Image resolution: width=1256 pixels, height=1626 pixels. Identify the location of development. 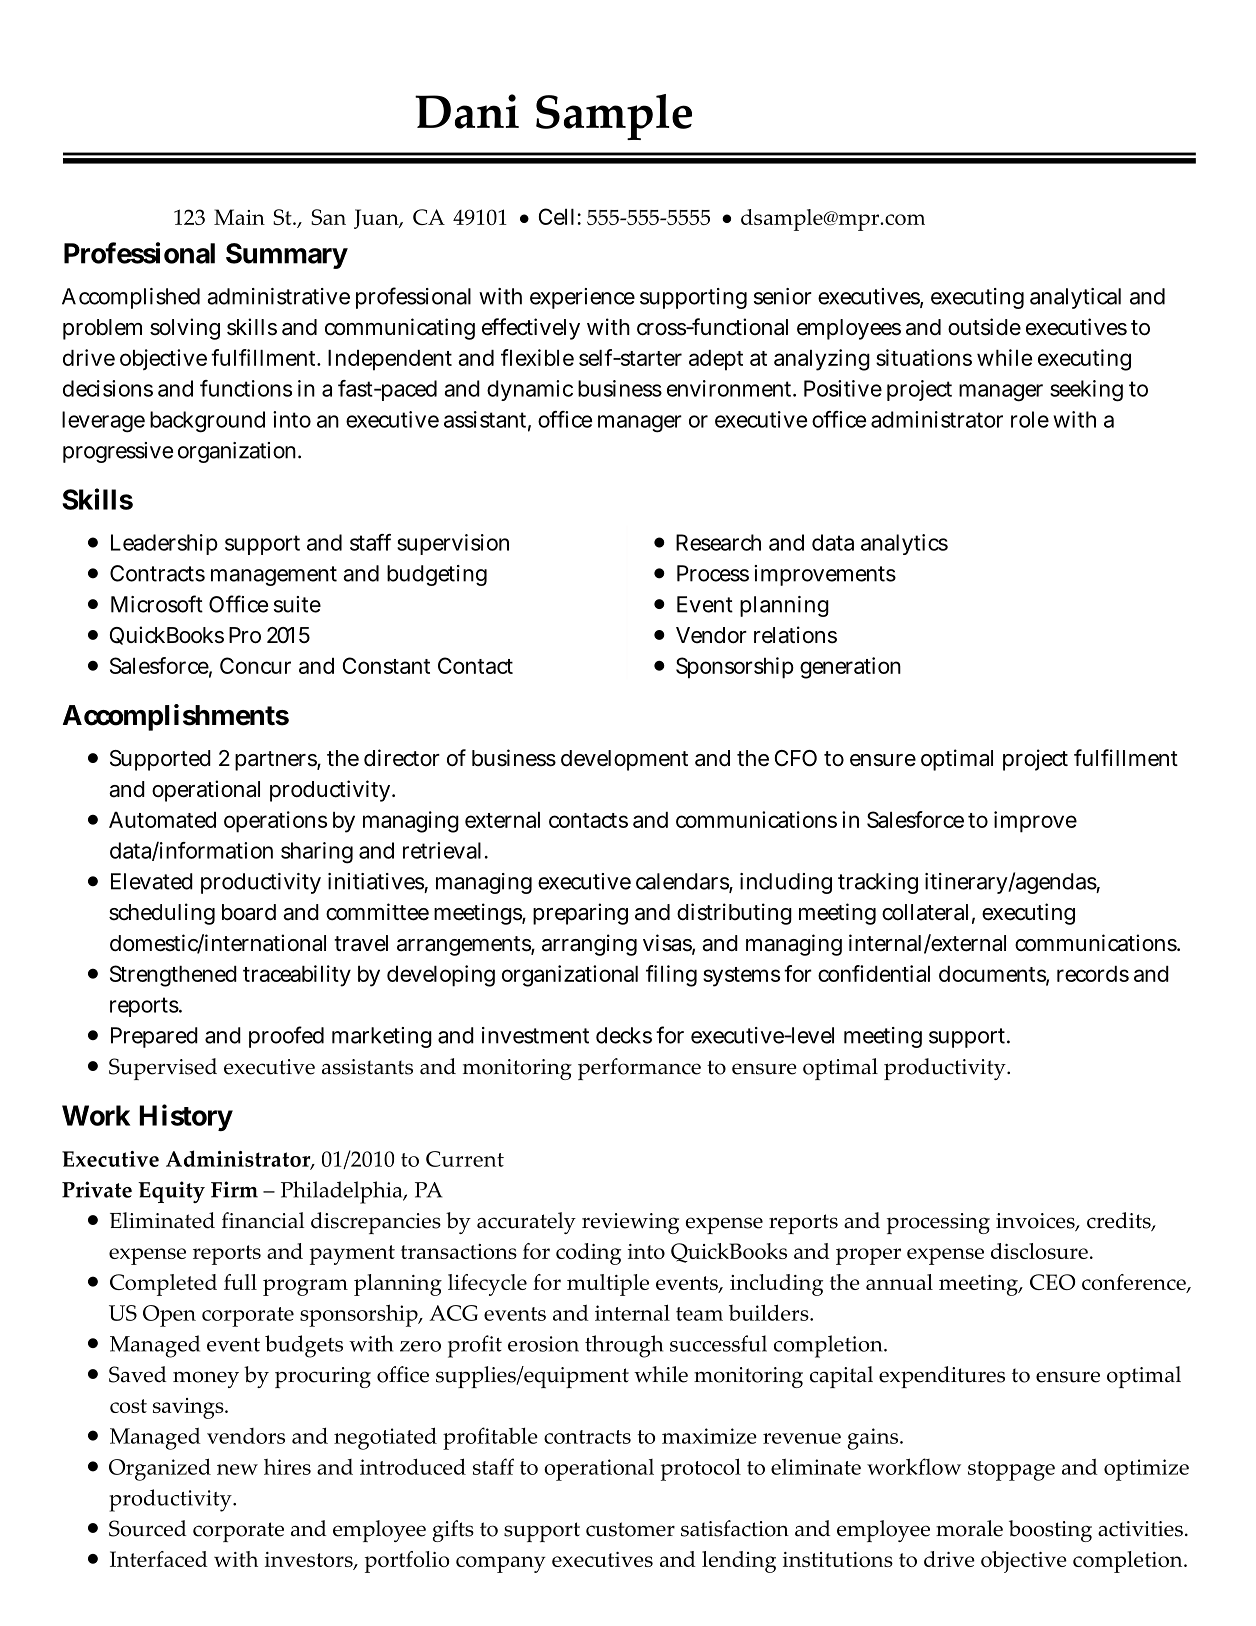
(624, 760).
